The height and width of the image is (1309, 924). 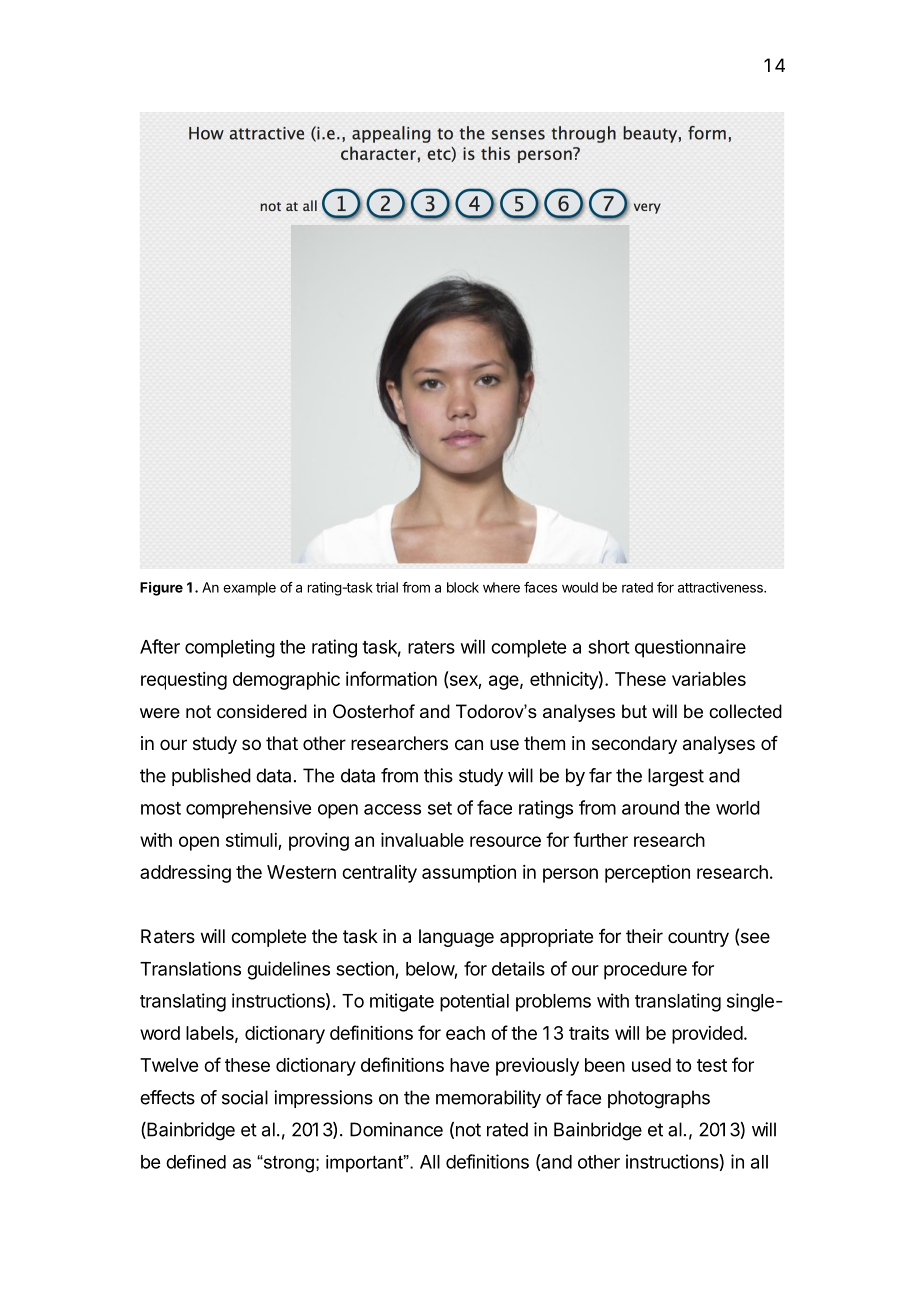 What do you see at coordinates (211, 777) in the image?
I see `published` at bounding box center [211, 777].
